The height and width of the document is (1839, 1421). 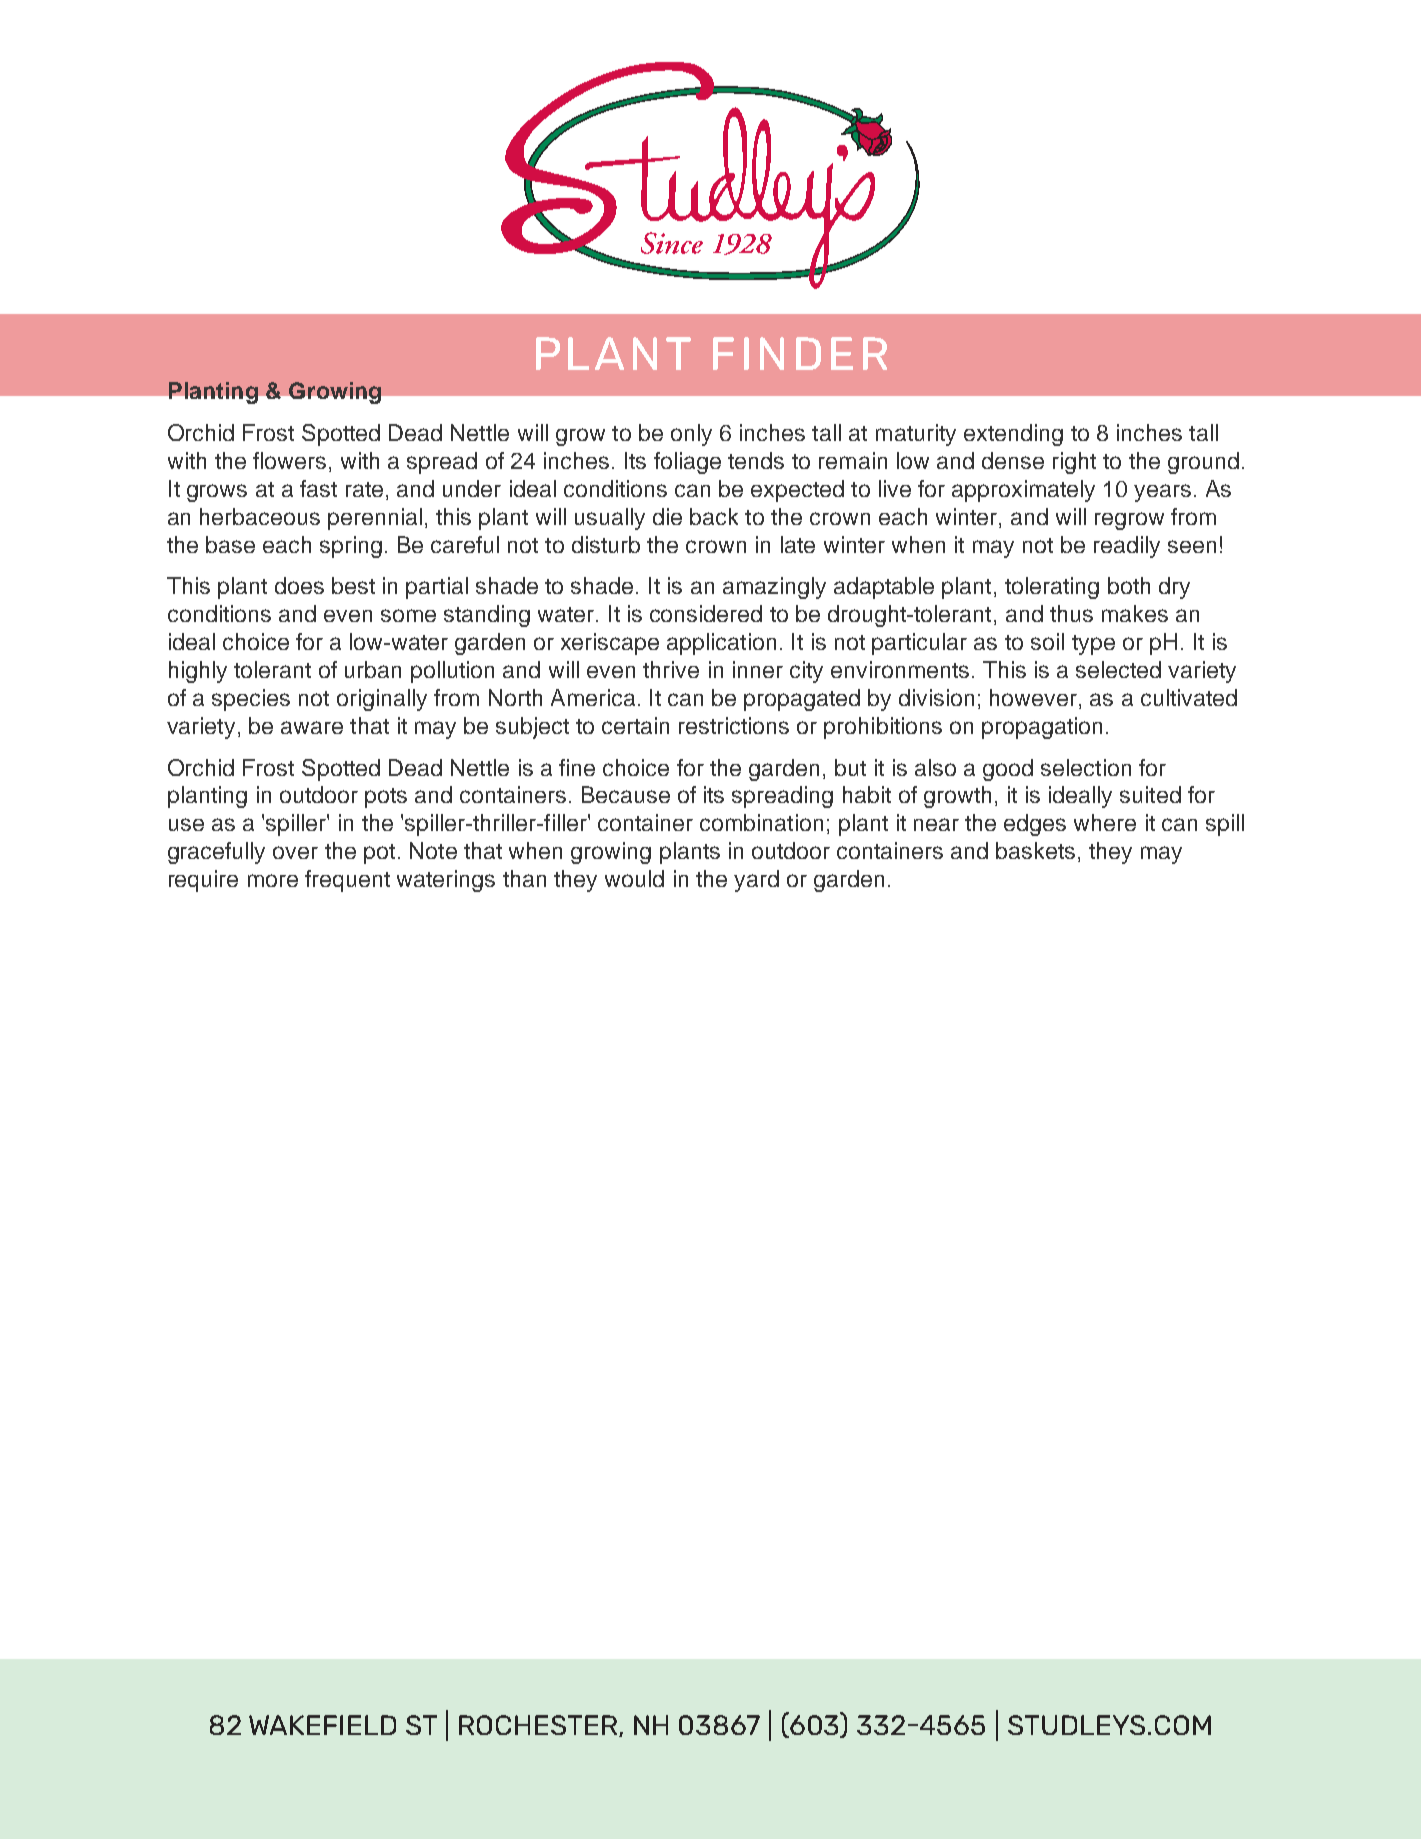 I want to click on WAKEFIELD, so click(x=322, y=1725).
